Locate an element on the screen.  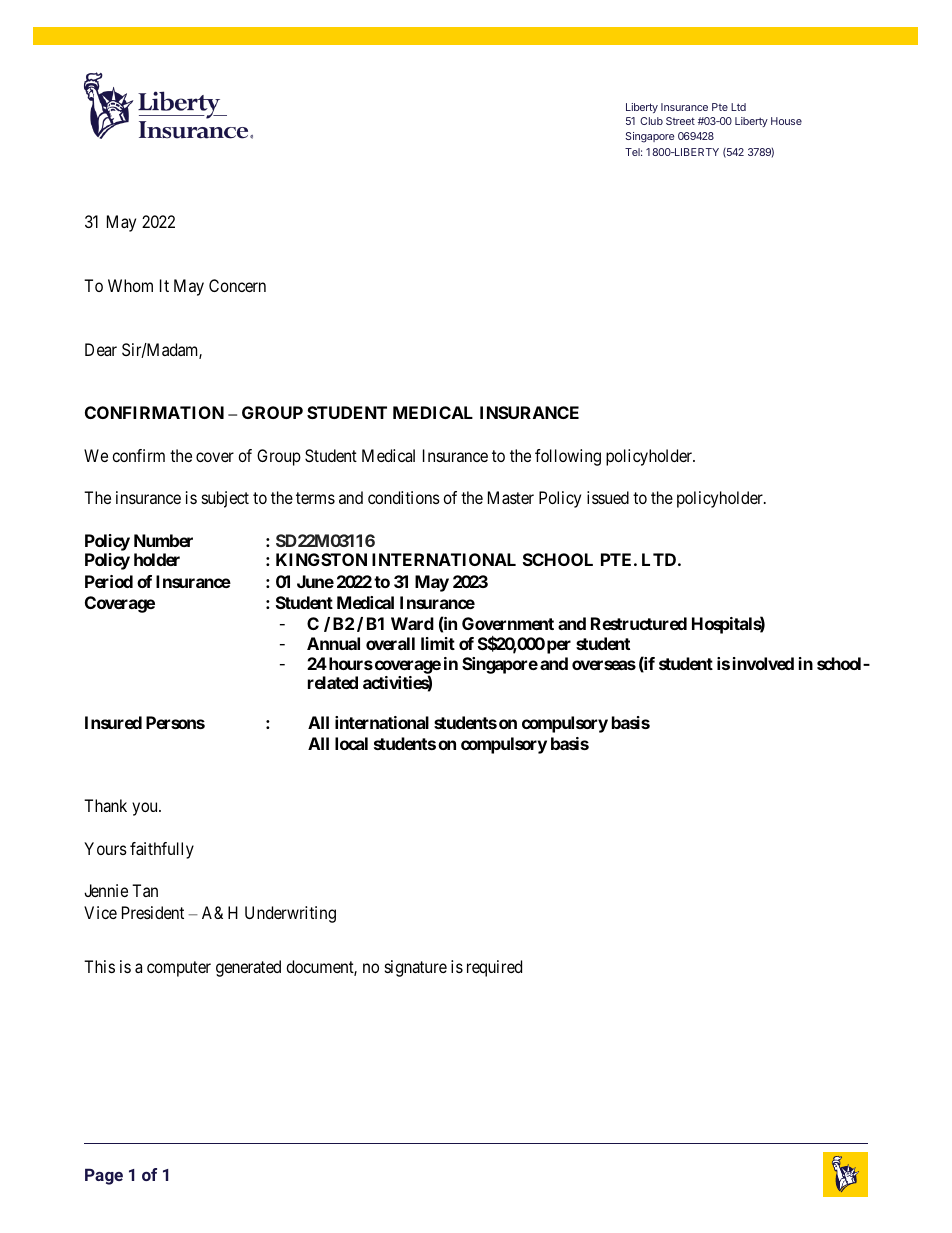
Period is located at coordinates (109, 581).
